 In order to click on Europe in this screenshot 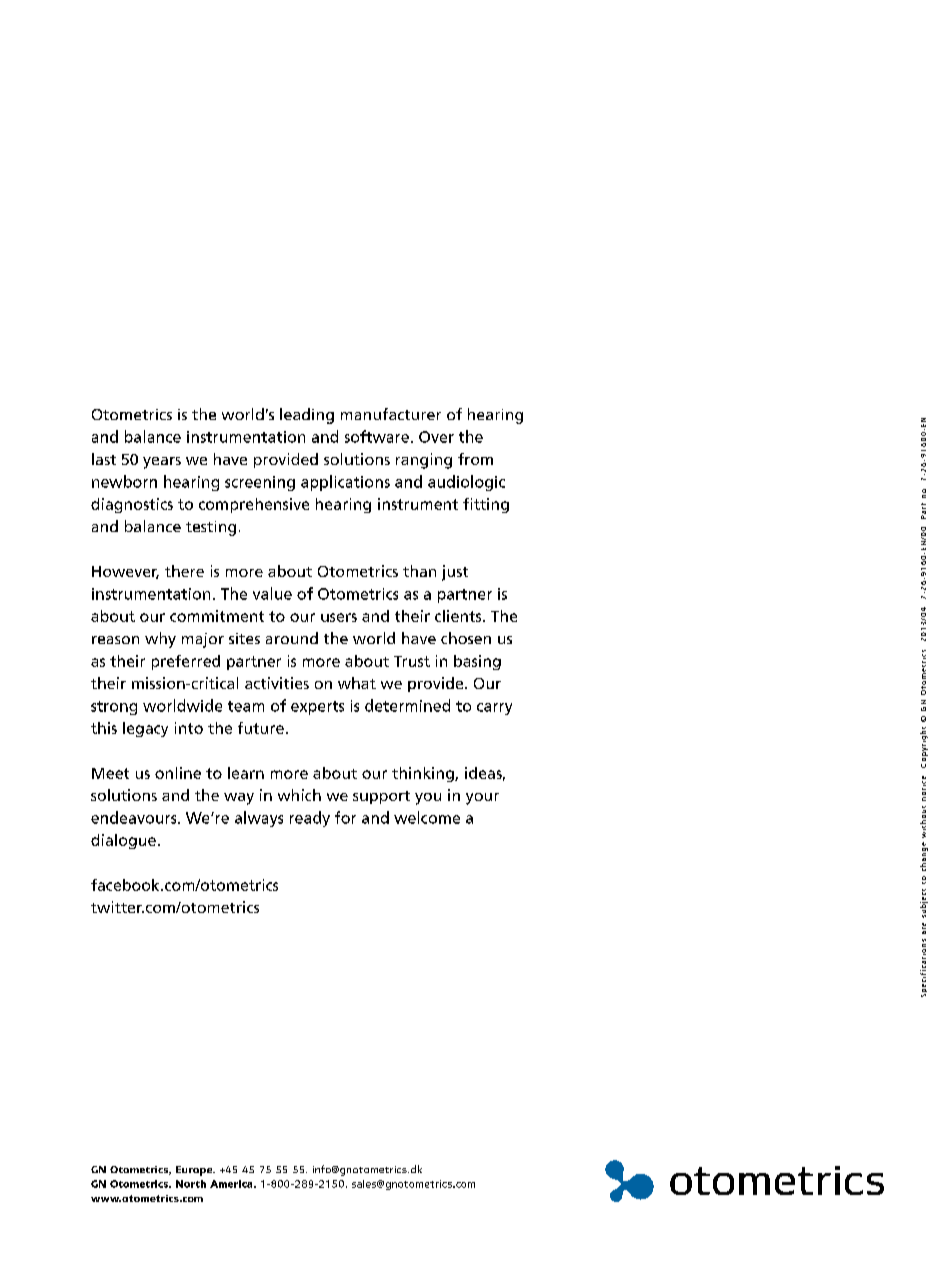, I will do `click(195, 1171)`.
